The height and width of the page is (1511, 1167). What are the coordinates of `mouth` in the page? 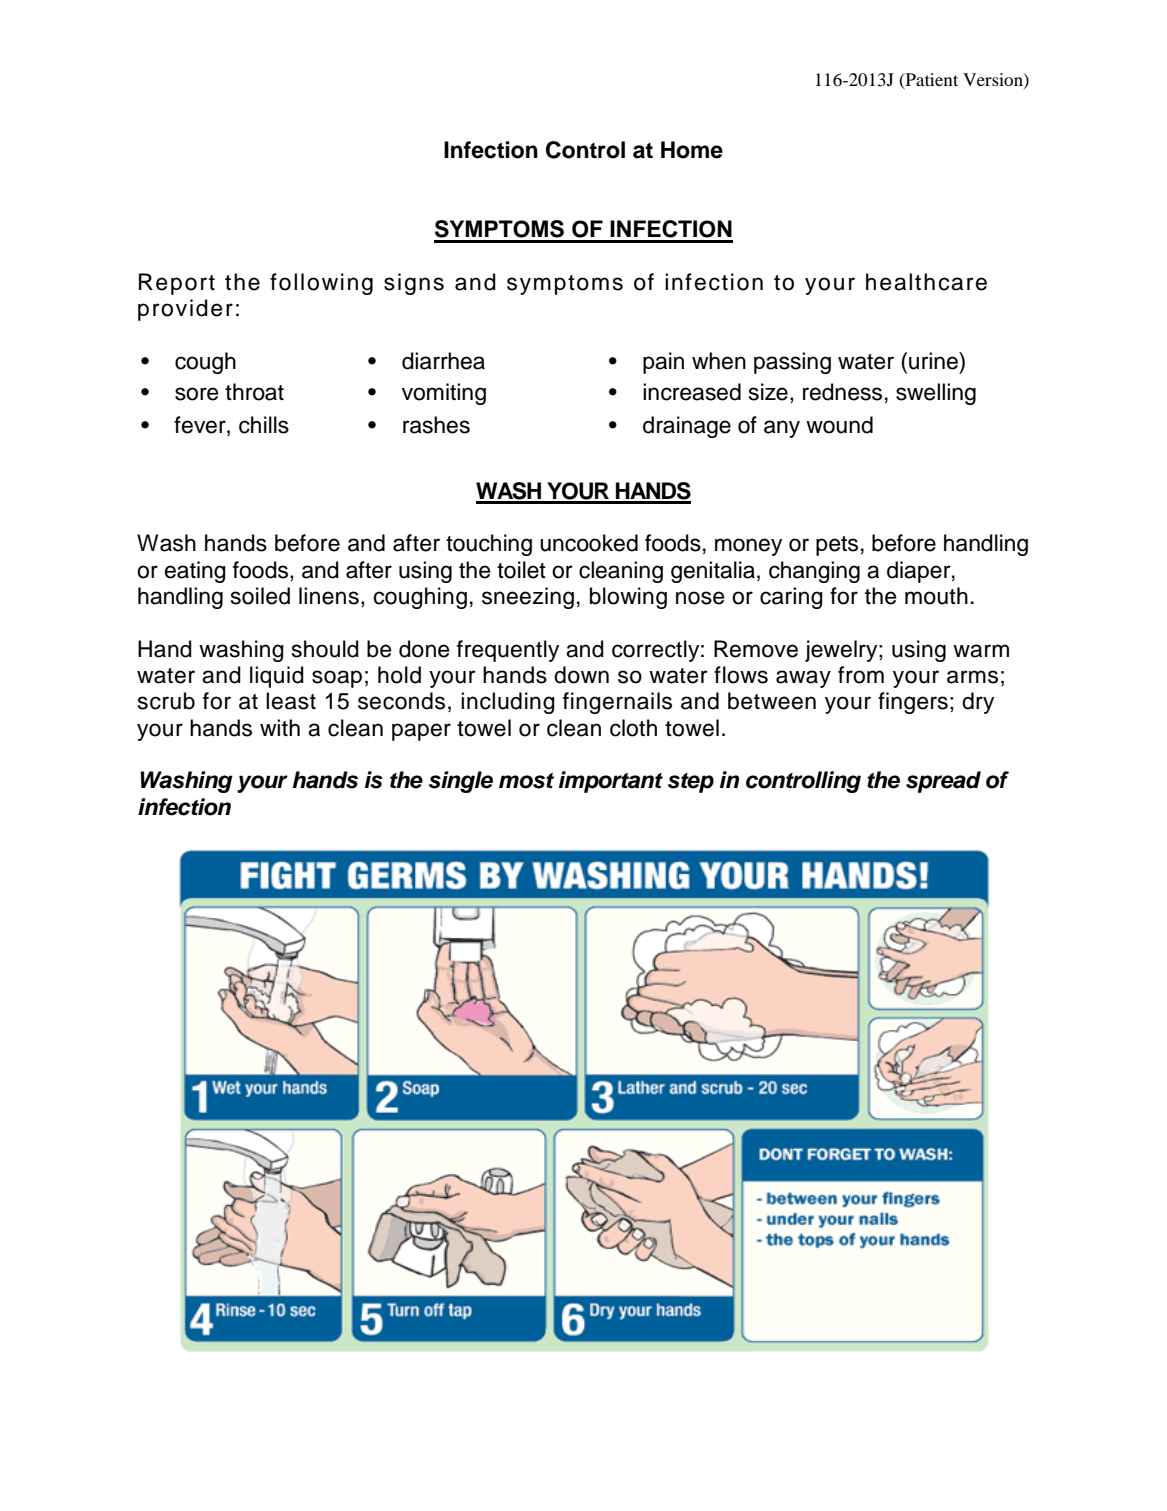 It's located at (936, 596).
